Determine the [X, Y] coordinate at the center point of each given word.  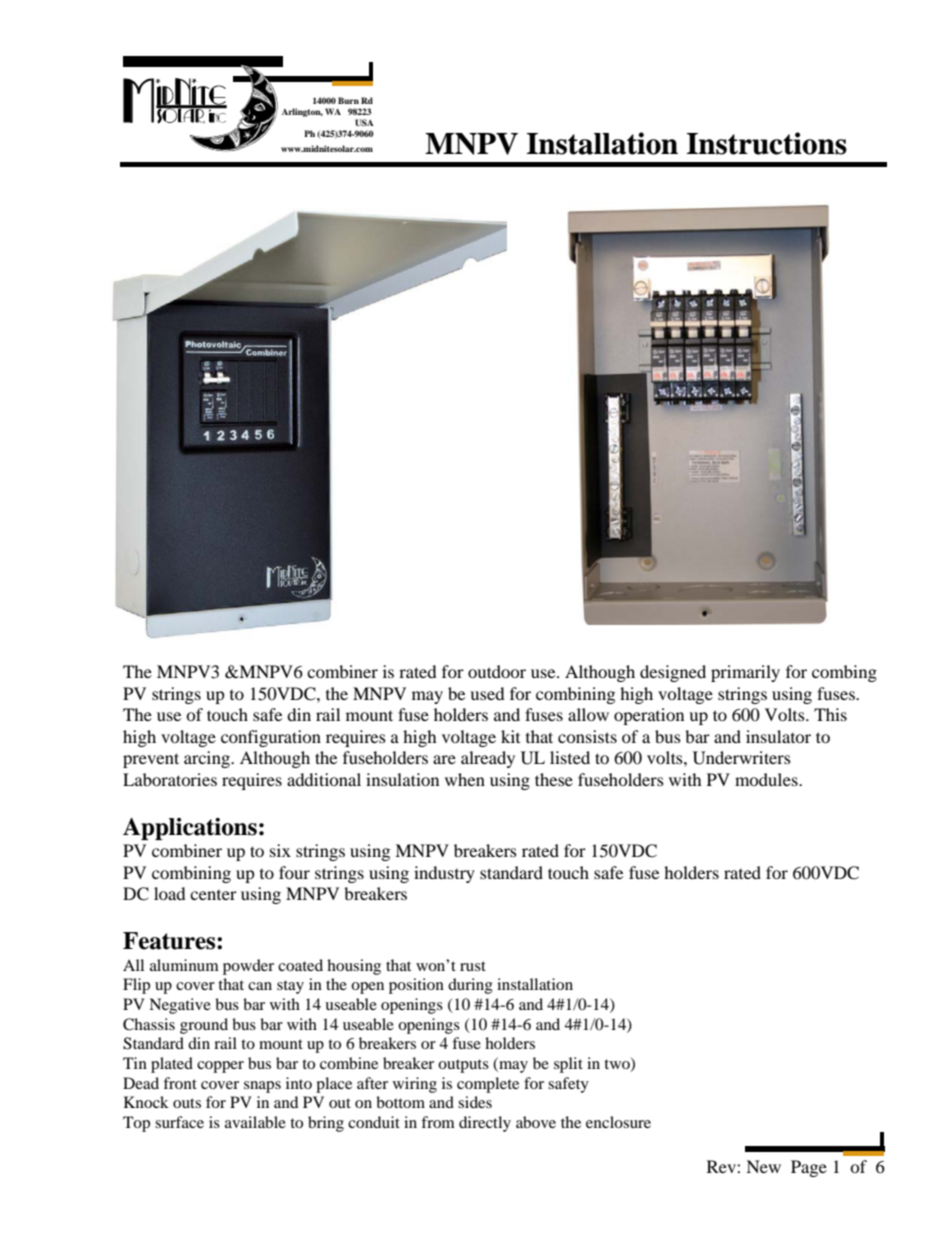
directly [485, 1124]
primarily [745, 673]
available [255, 1122]
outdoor [497, 671]
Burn [348, 100]
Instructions [767, 143]
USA [364, 122]
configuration [271, 738]
